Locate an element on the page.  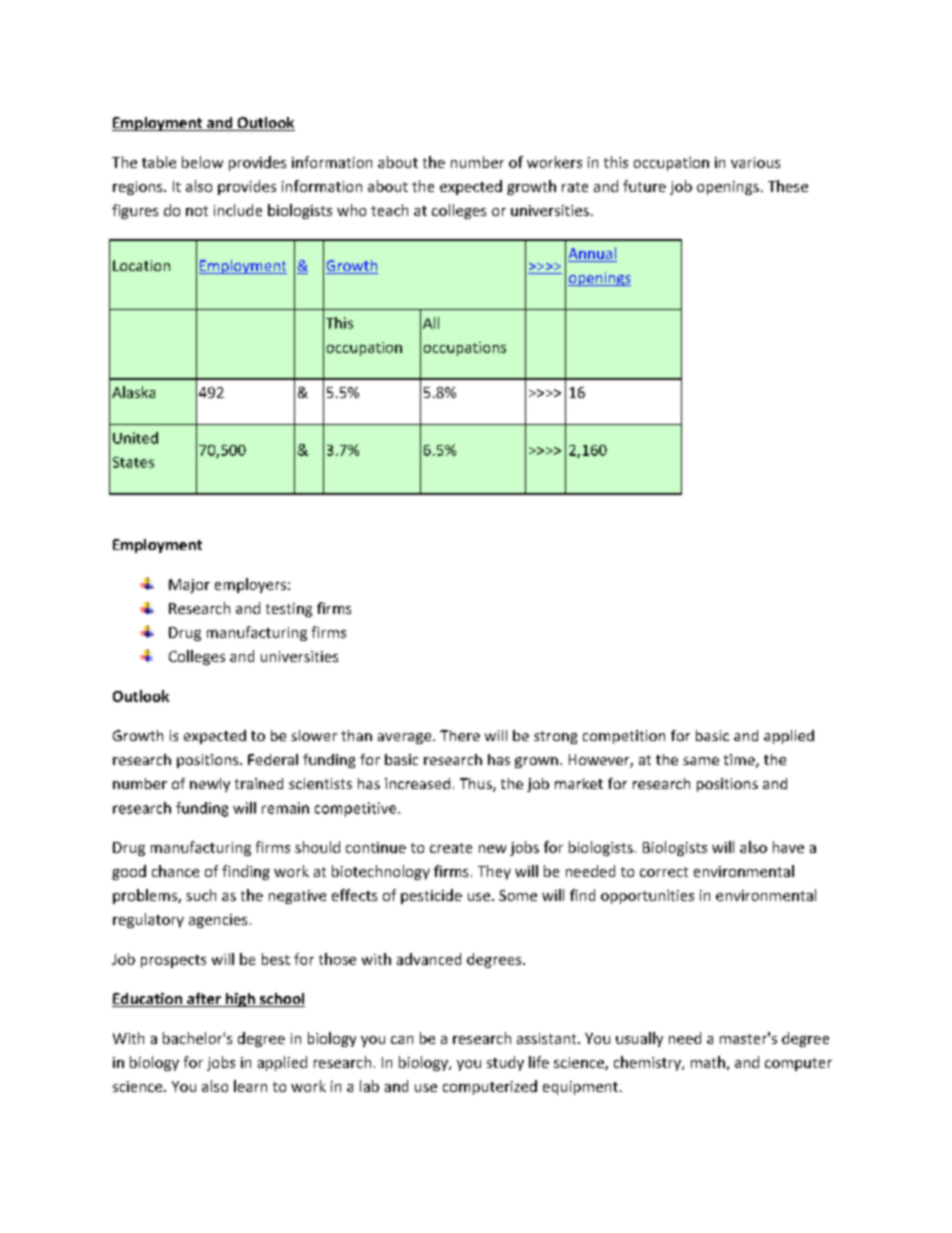
math is located at coordinates (708, 1062).
